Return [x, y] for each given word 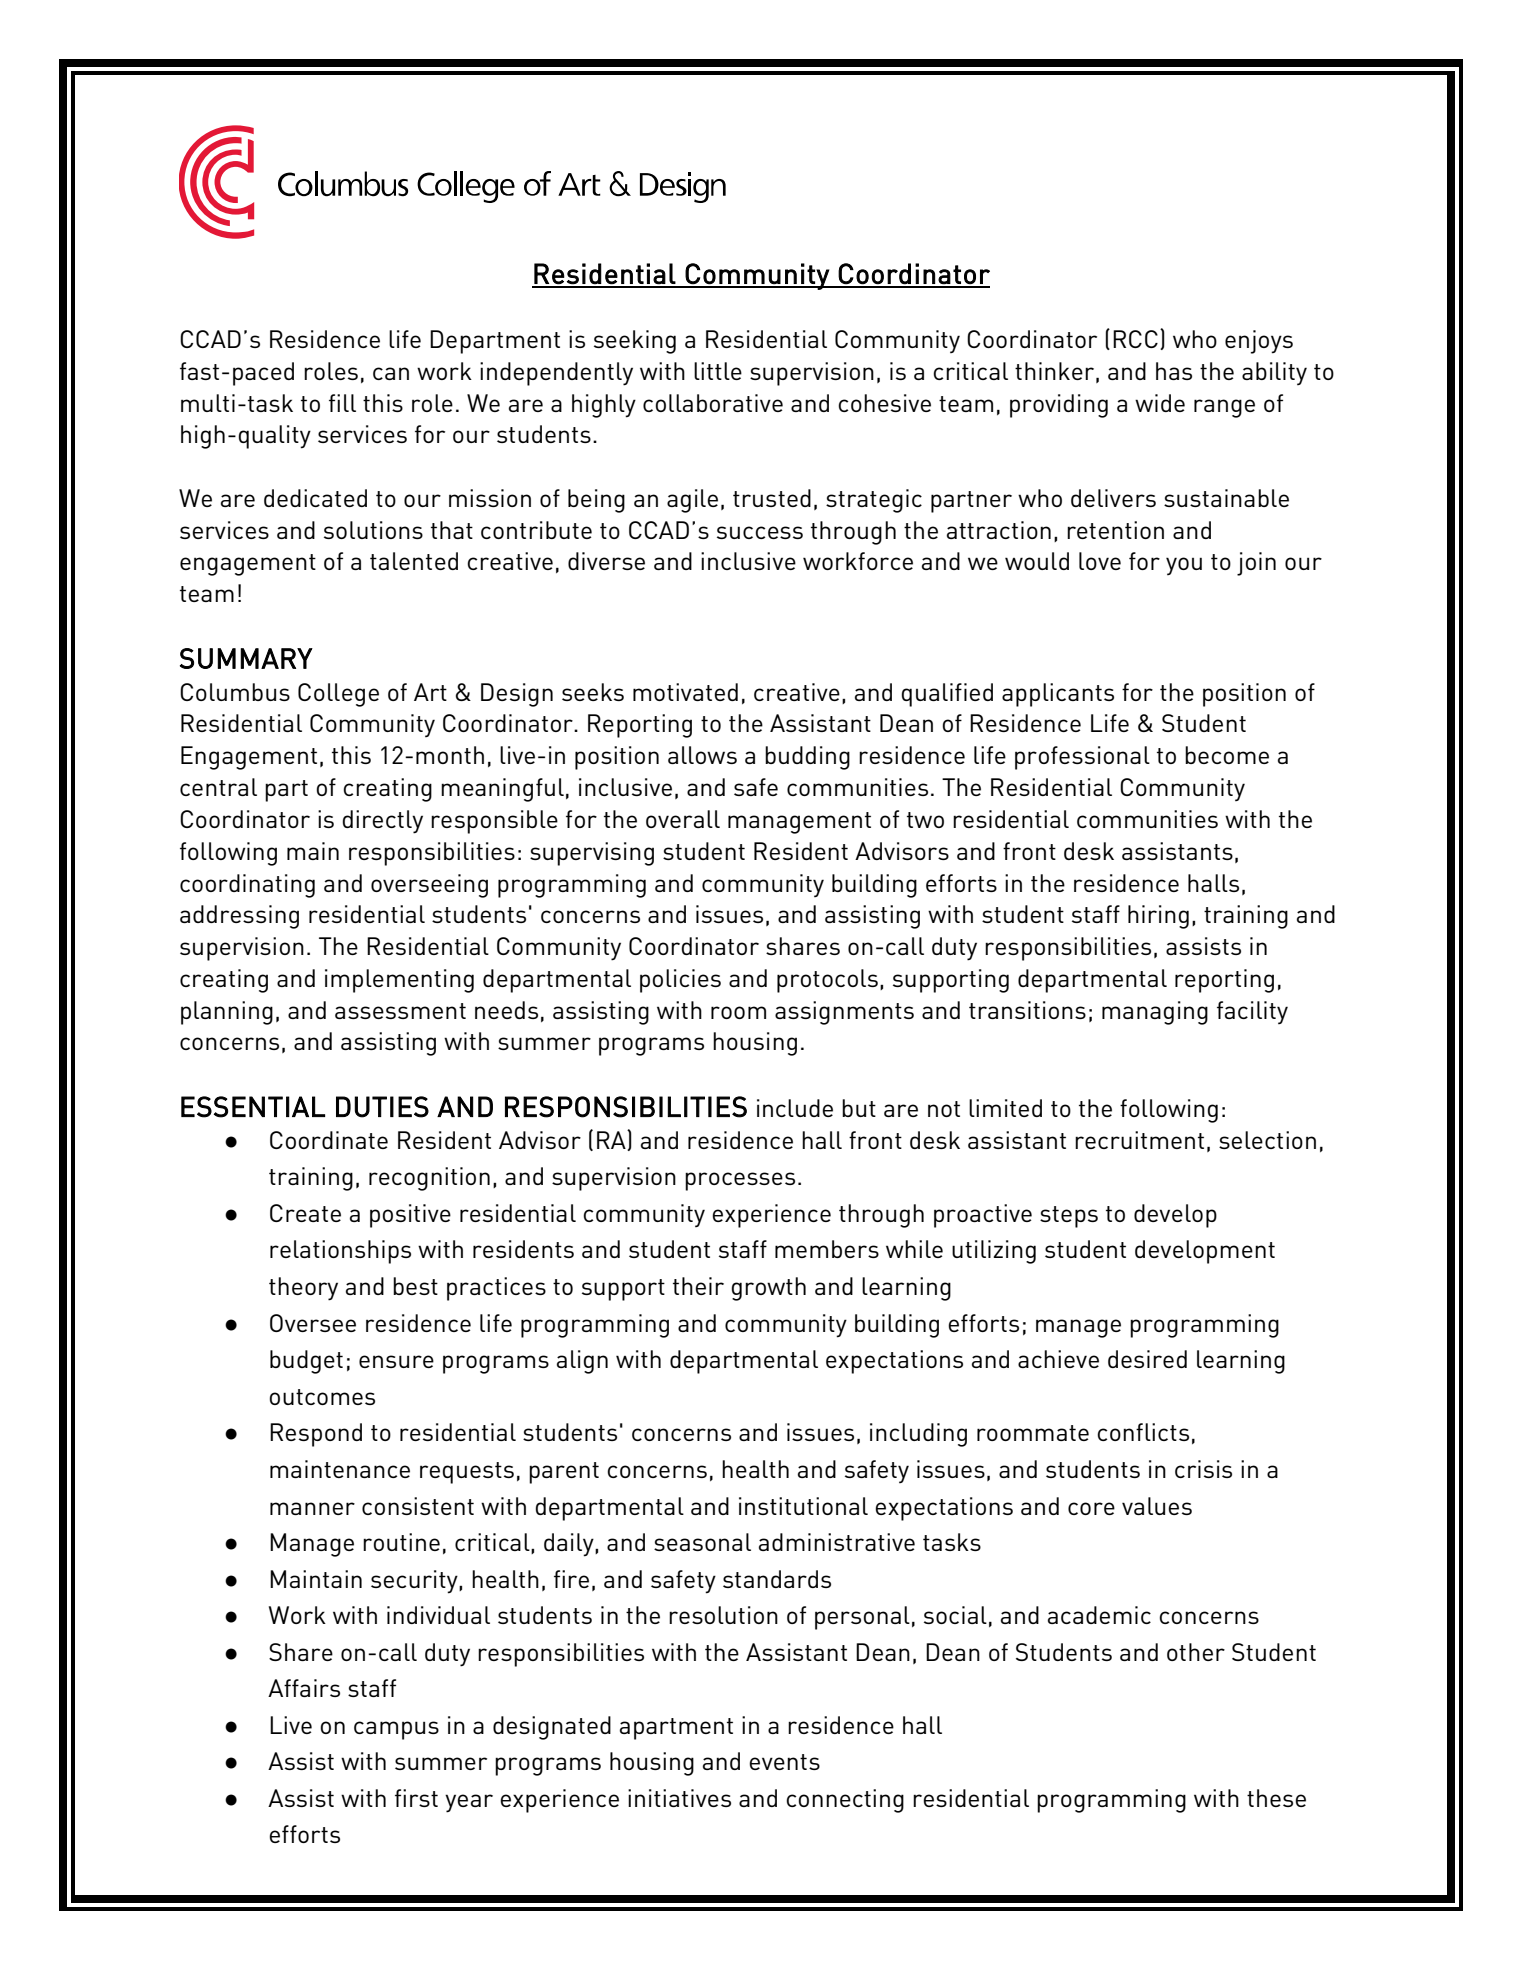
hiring [1158, 917]
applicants [1058, 695]
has [1174, 371]
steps [1069, 1217]
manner [312, 1508]
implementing [399, 981]
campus [396, 1730]
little [718, 371]
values [1157, 1506]
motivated [685, 692]
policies [680, 981]
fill [342, 403]
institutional [803, 1506]
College [338, 695]
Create [305, 1213]
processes [740, 1181]
